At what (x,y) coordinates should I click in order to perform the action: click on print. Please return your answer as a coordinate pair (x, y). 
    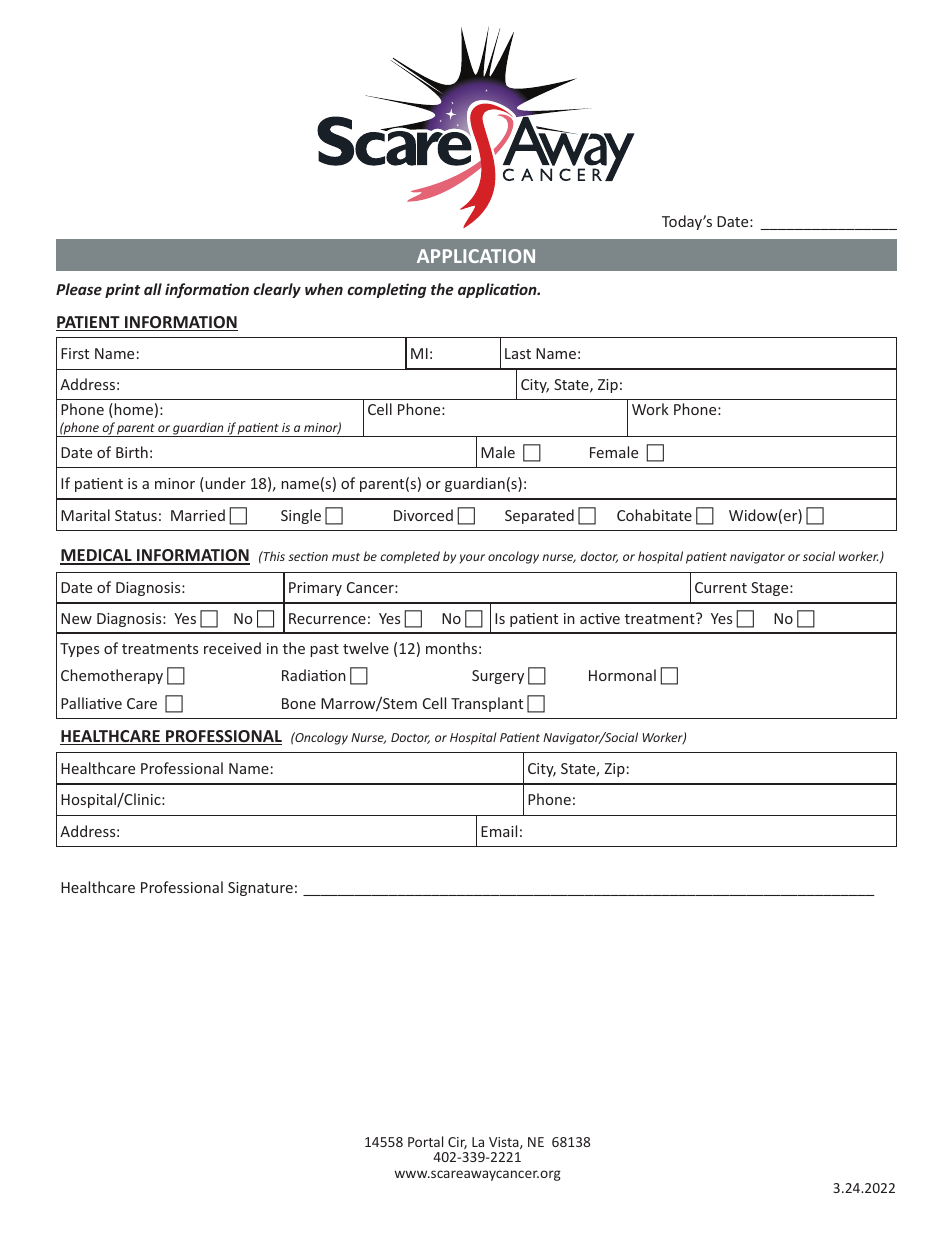
    Looking at the image, I should click on (122, 290).
